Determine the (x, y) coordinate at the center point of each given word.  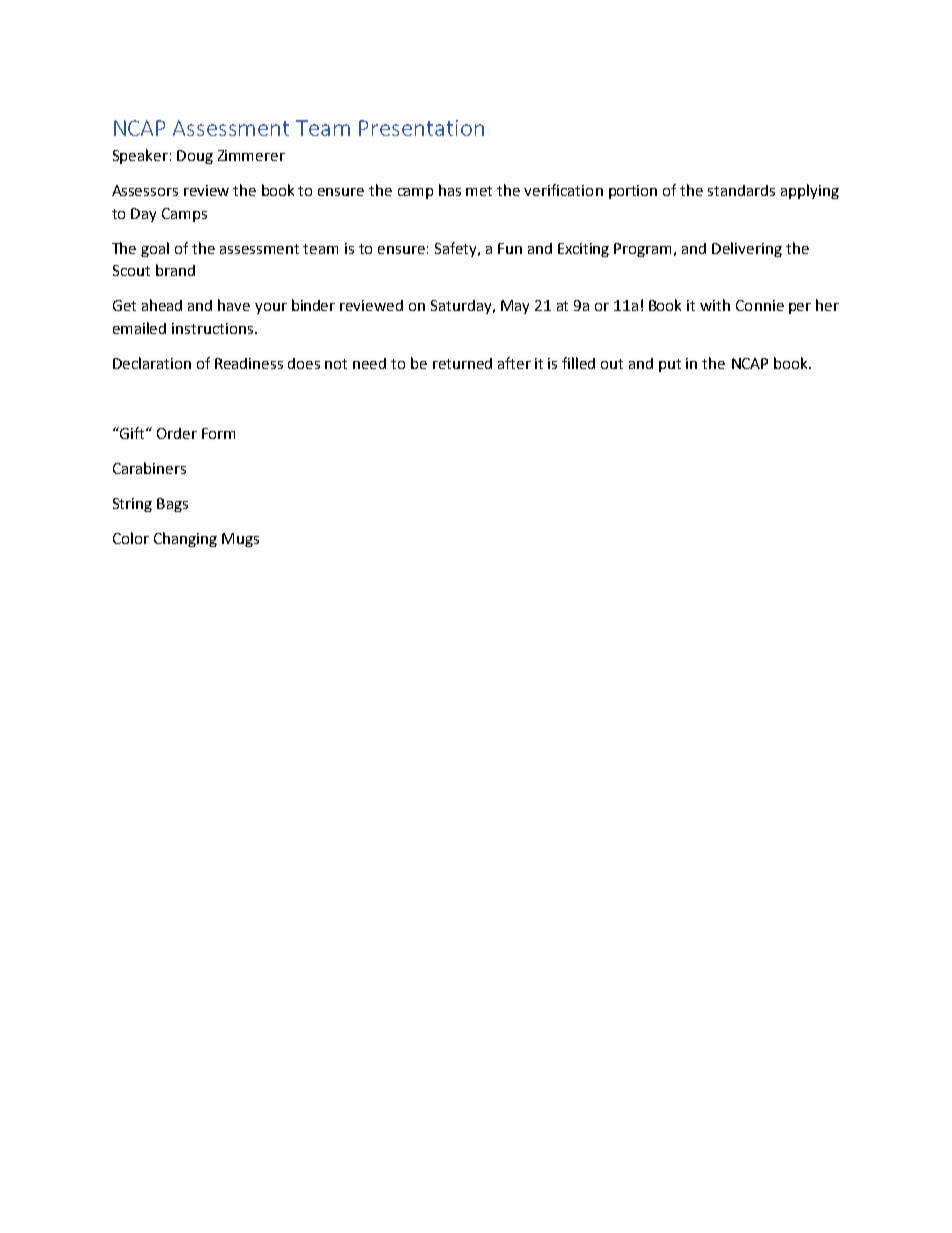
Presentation (421, 128)
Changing (185, 539)
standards (741, 190)
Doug (195, 157)
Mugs (240, 540)
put (670, 365)
